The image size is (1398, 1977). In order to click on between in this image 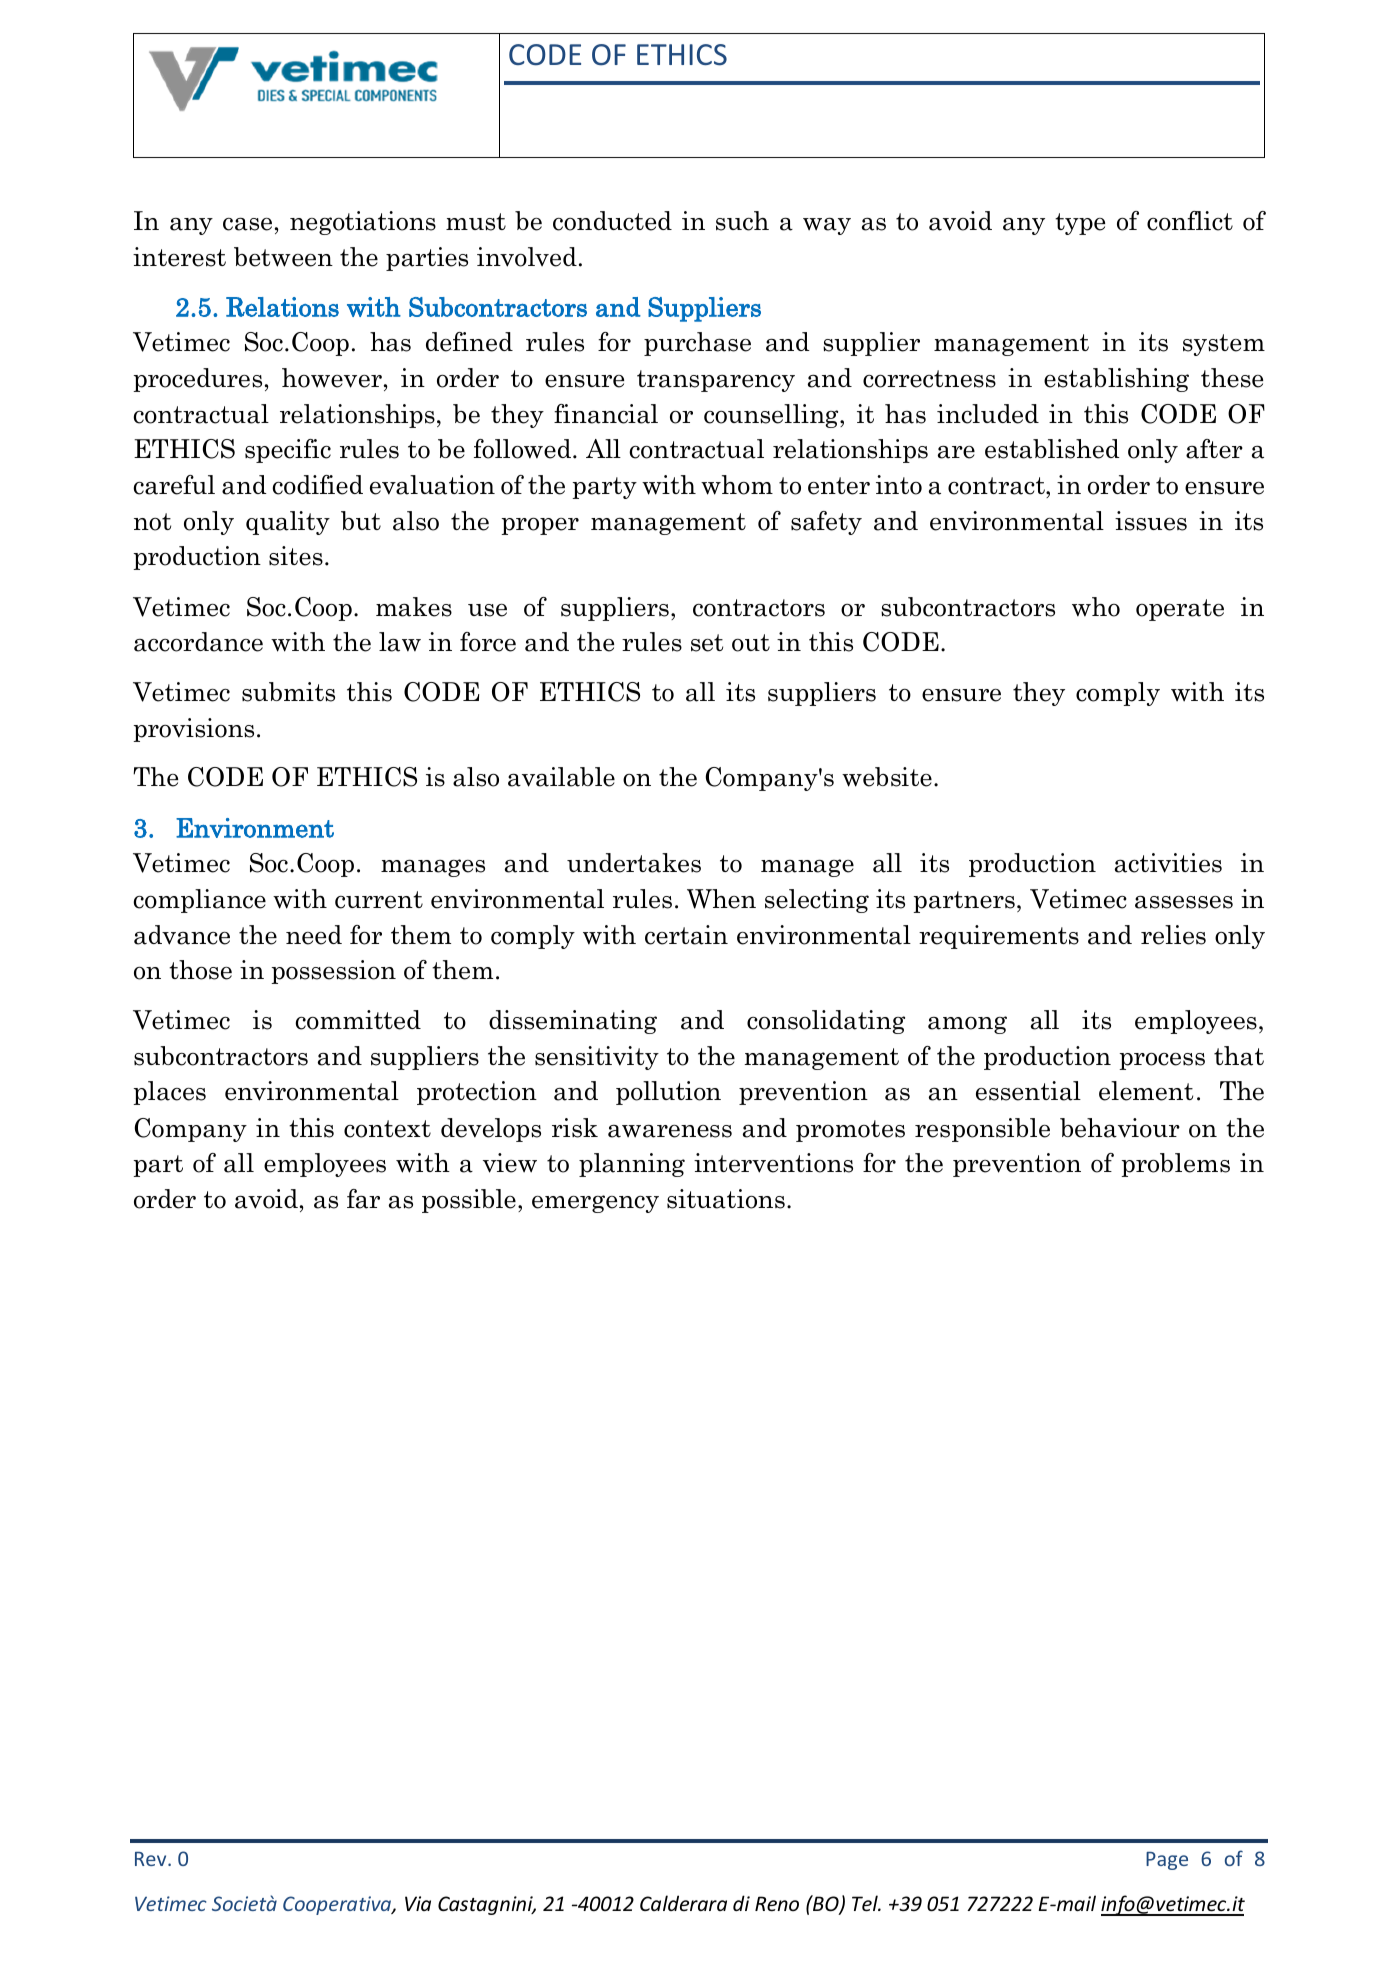, I will do `click(283, 257)`.
